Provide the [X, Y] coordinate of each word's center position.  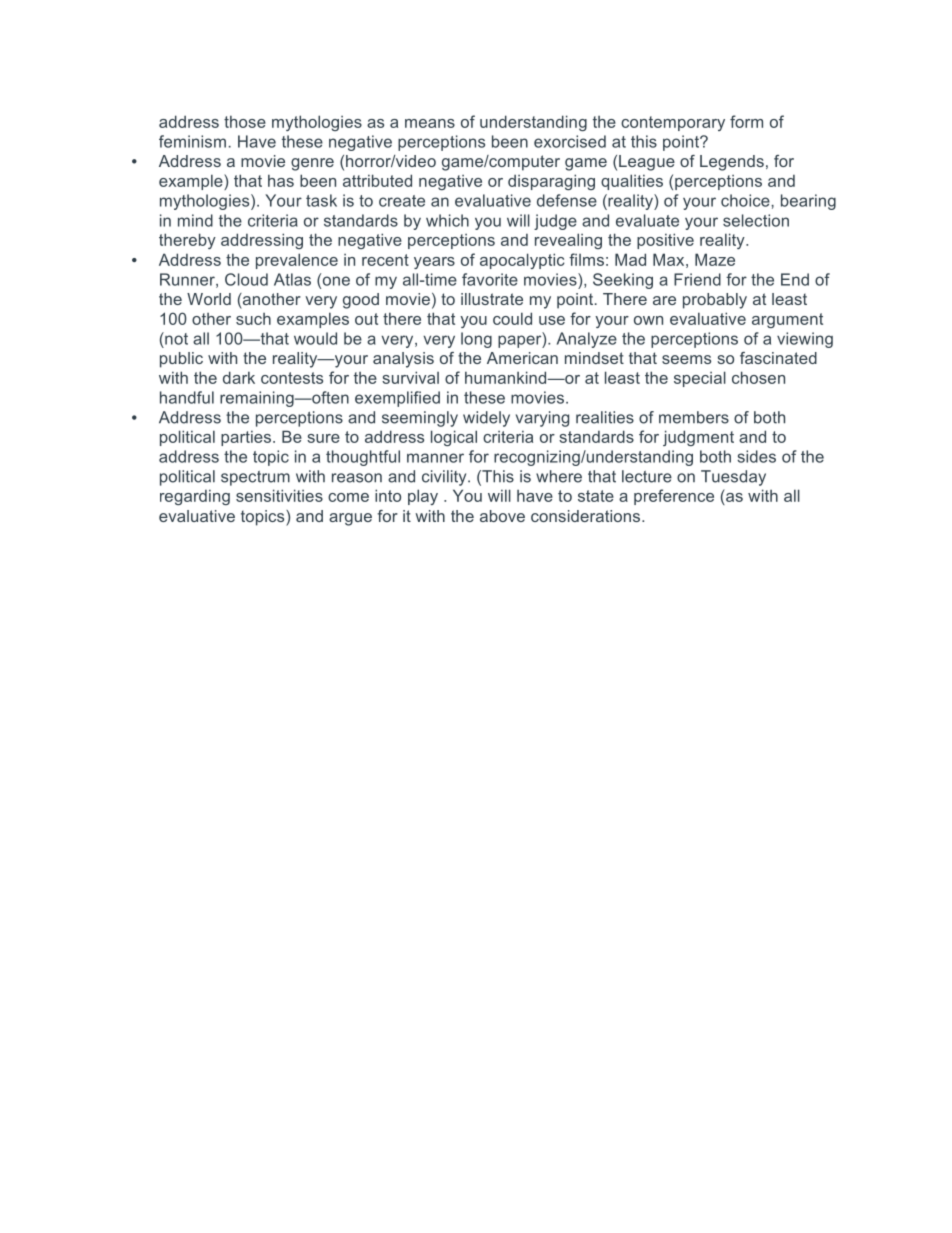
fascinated [778, 358]
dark [239, 377]
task [321, 200]
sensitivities [279, 495]
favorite [490, 279]
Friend [697, 279]
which [447, 220]
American [522, 358]
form [746, 121]
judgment [698, 438]
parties [247, 438]
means [430, 123]
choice [746, 200]
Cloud [246, 279]
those [245, 121]
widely [486, 419]
